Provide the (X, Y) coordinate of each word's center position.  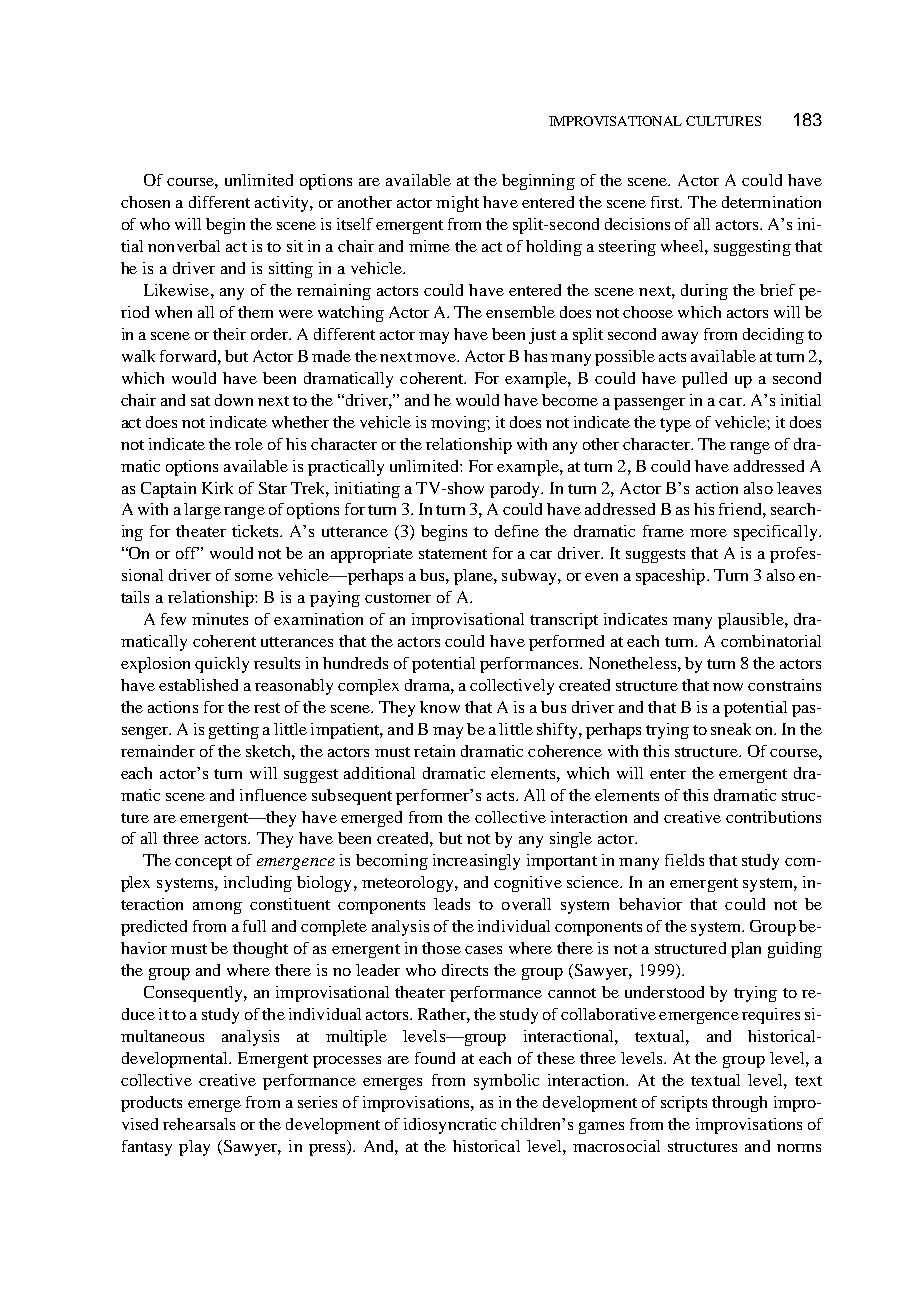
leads (452, 904)
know (440, 707)
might (457, 204)
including (258, 884)
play (194, 1148)
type (675, 425)
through (739, 1104)
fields (684, 860)
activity (283, 204)
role (249, 444)
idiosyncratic (450, 1126)
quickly (222, 665)
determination (771, 202)
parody (516, 490)
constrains (784, 685)
